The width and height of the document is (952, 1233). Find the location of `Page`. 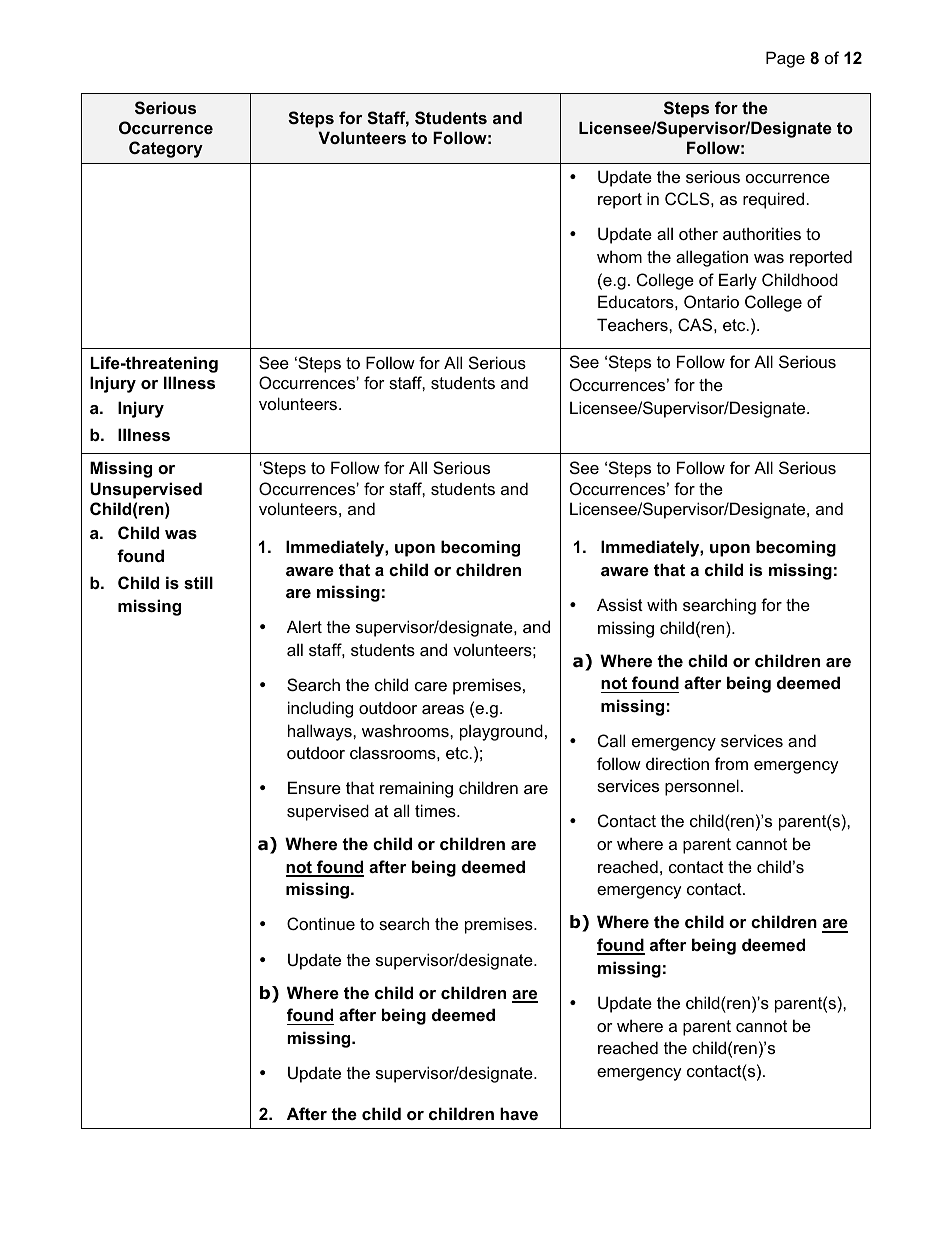

Page is located at coordinates (785, 59).
